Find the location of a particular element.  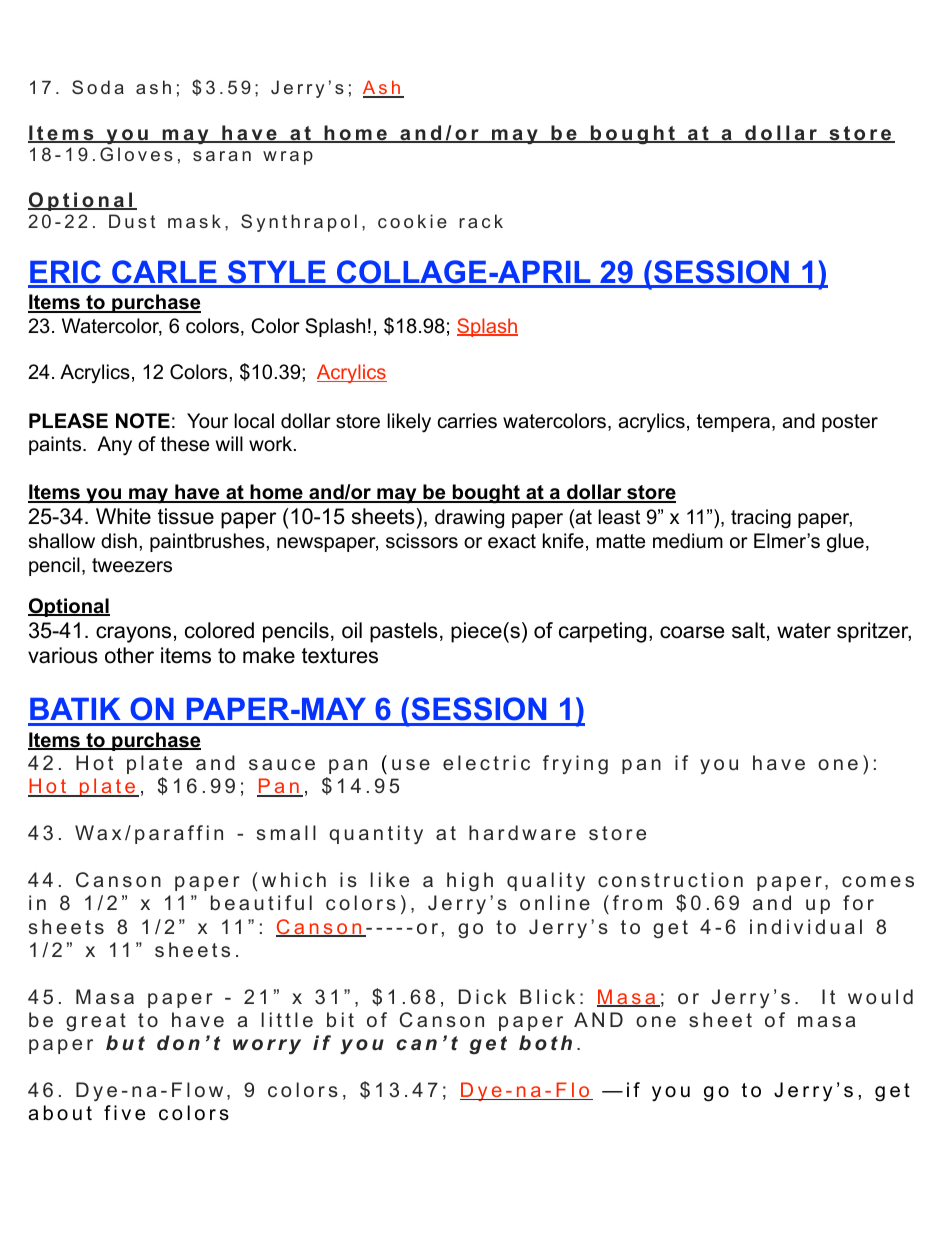

sauce is located at coordinates (282, 764).
